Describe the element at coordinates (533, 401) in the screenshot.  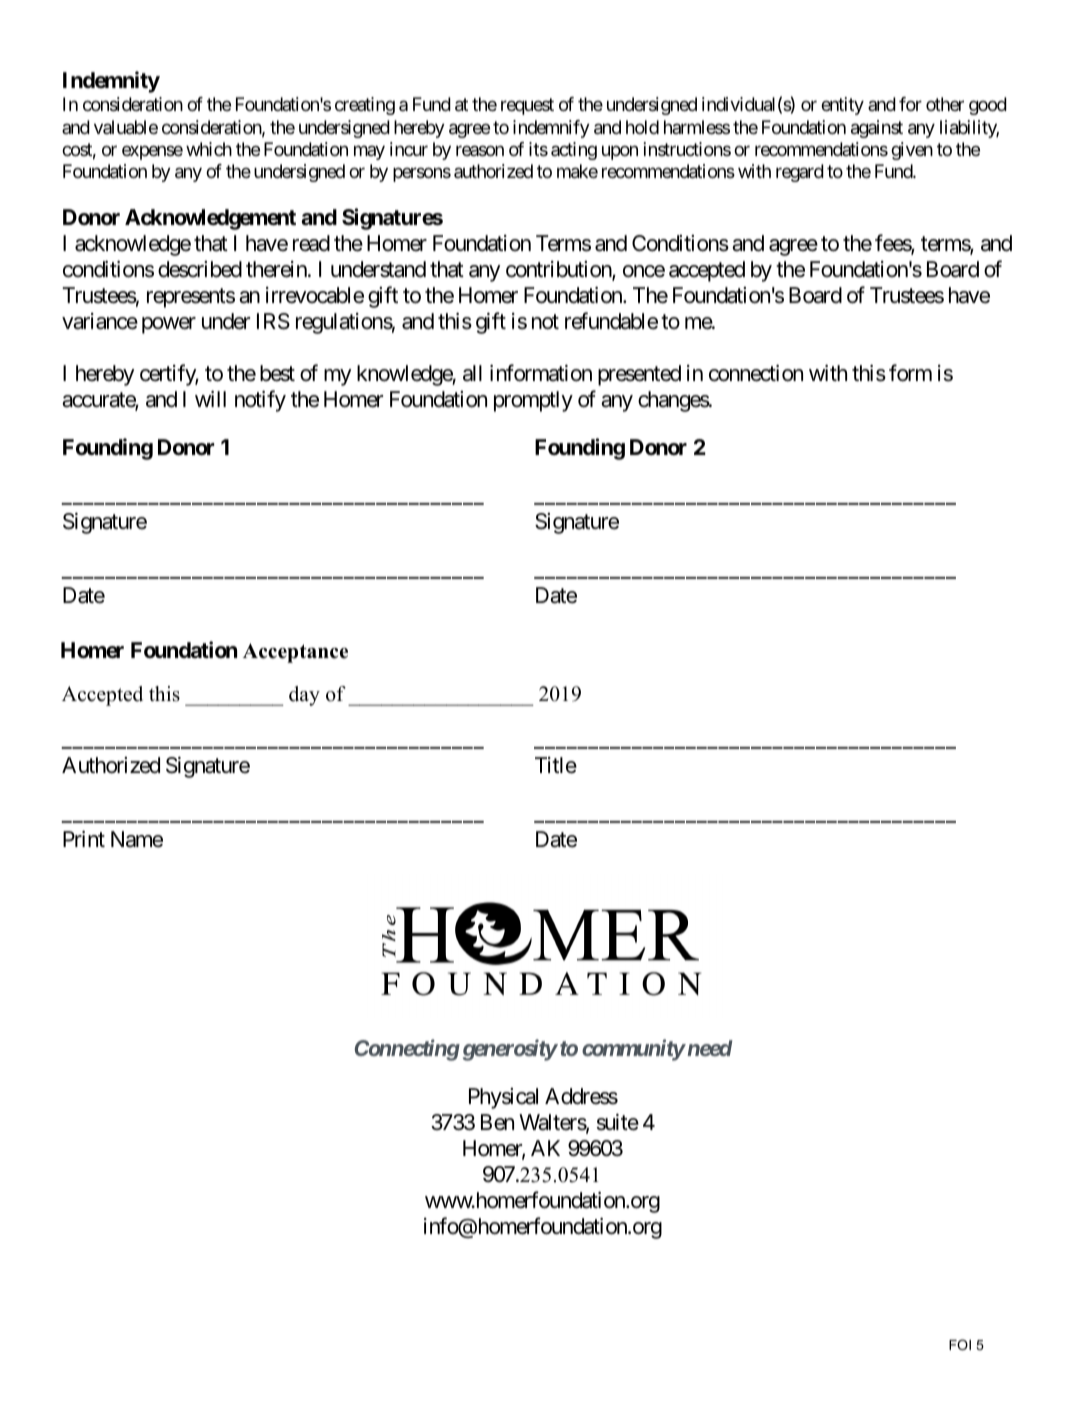
I see `promptly` at that location.
